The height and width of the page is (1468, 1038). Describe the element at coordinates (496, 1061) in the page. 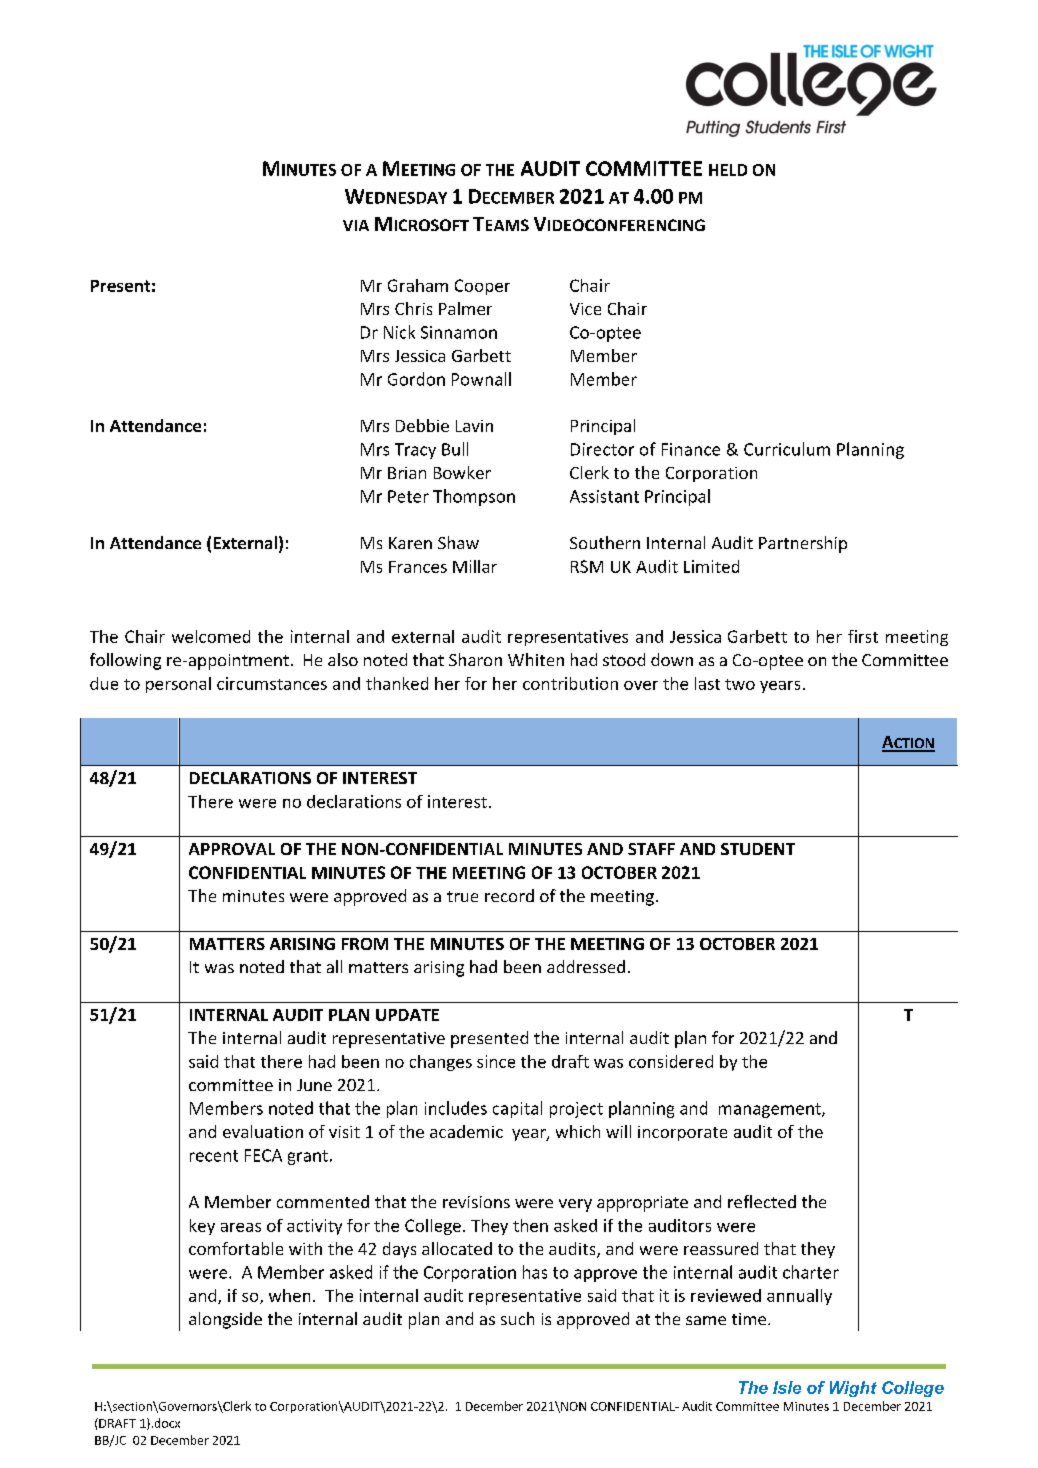

I see `since` at that location.
